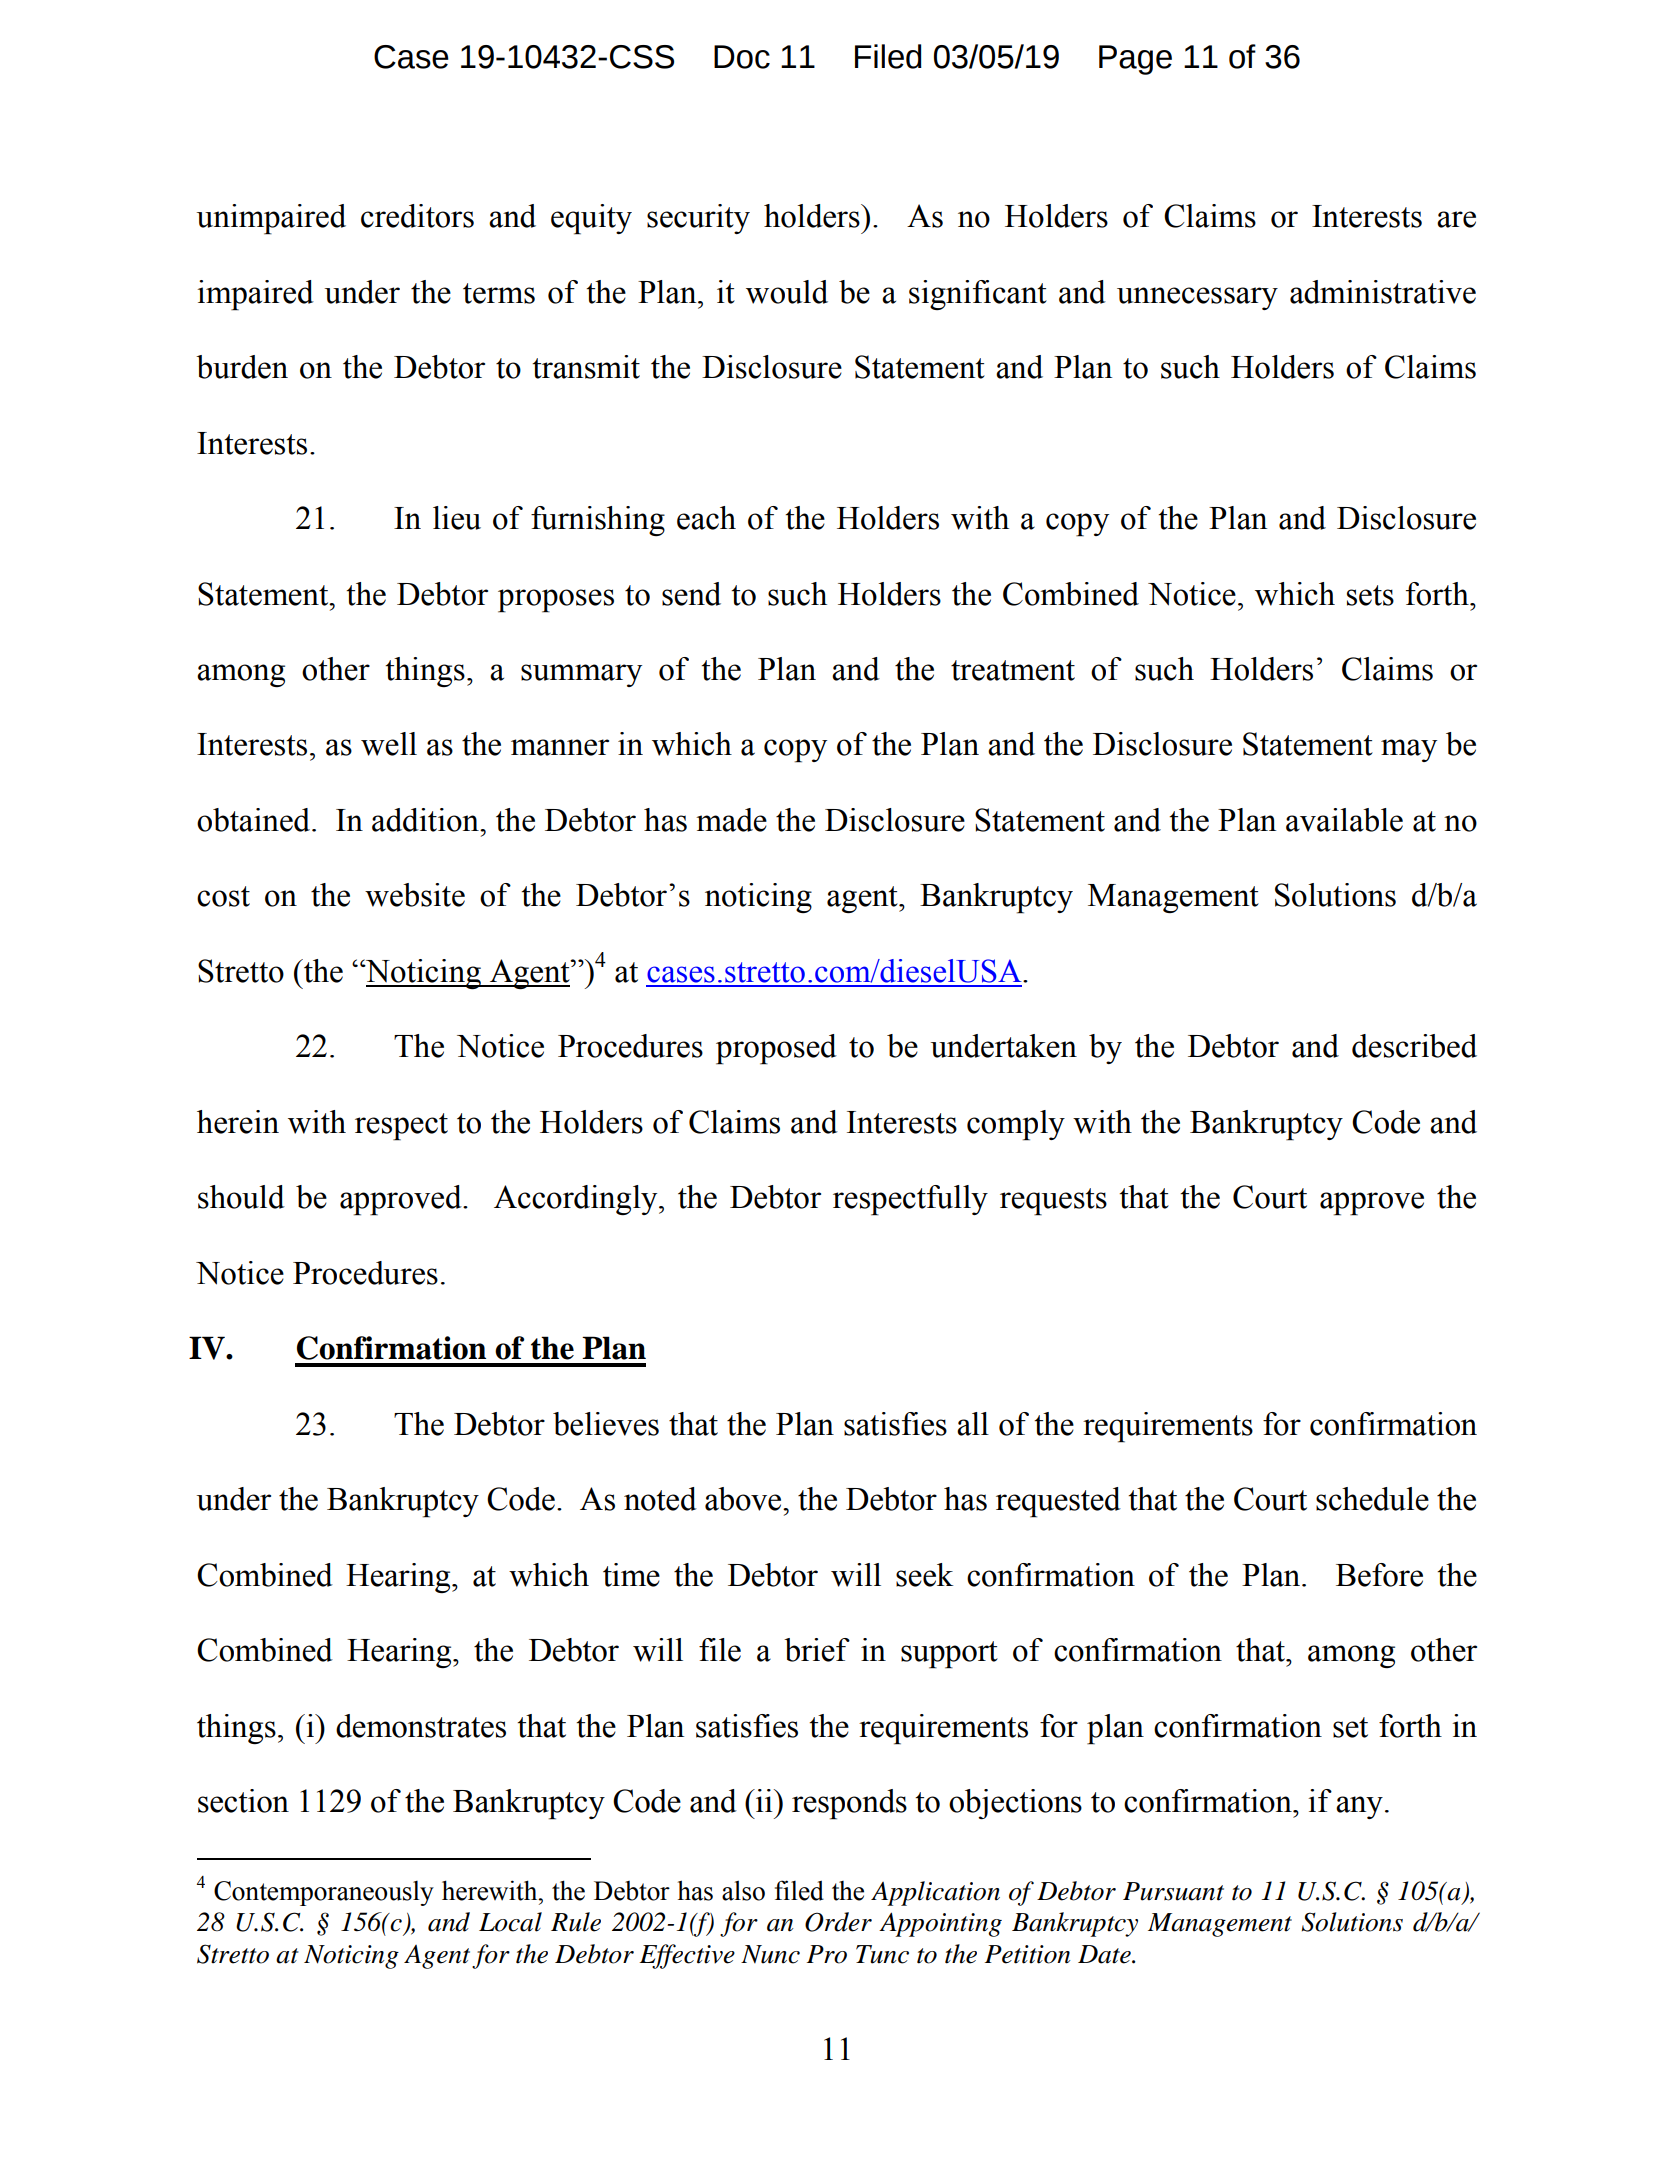 The width and height of the image is (1674, 2166). Describe the element at coordinates (838, 1922) in the image. I see `Order` at that location.
